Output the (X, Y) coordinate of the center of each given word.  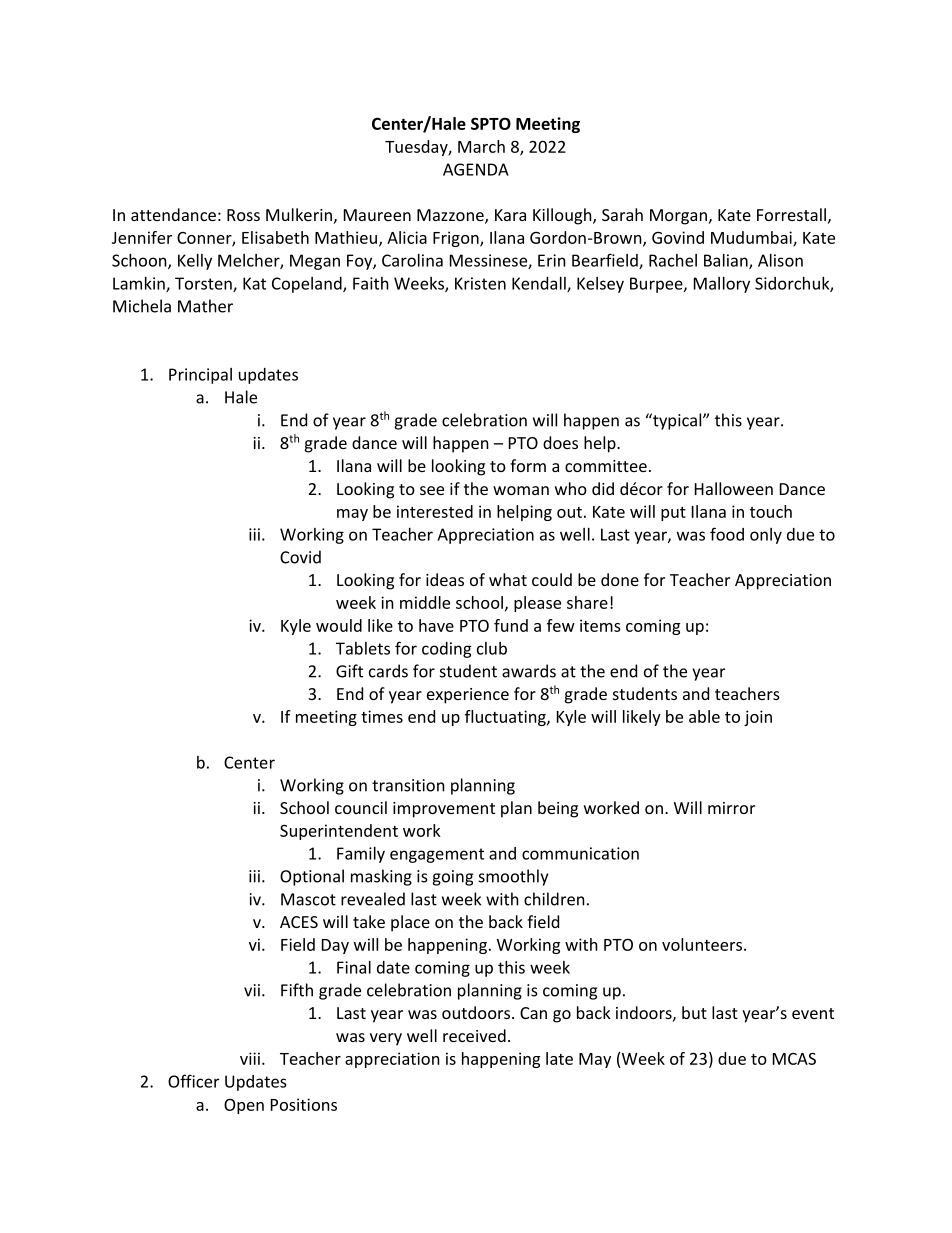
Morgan (678, 217)
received (474, 1035)
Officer (193, 1081)
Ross (243, 215)
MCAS (794, 1058)
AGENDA (476, 169)
